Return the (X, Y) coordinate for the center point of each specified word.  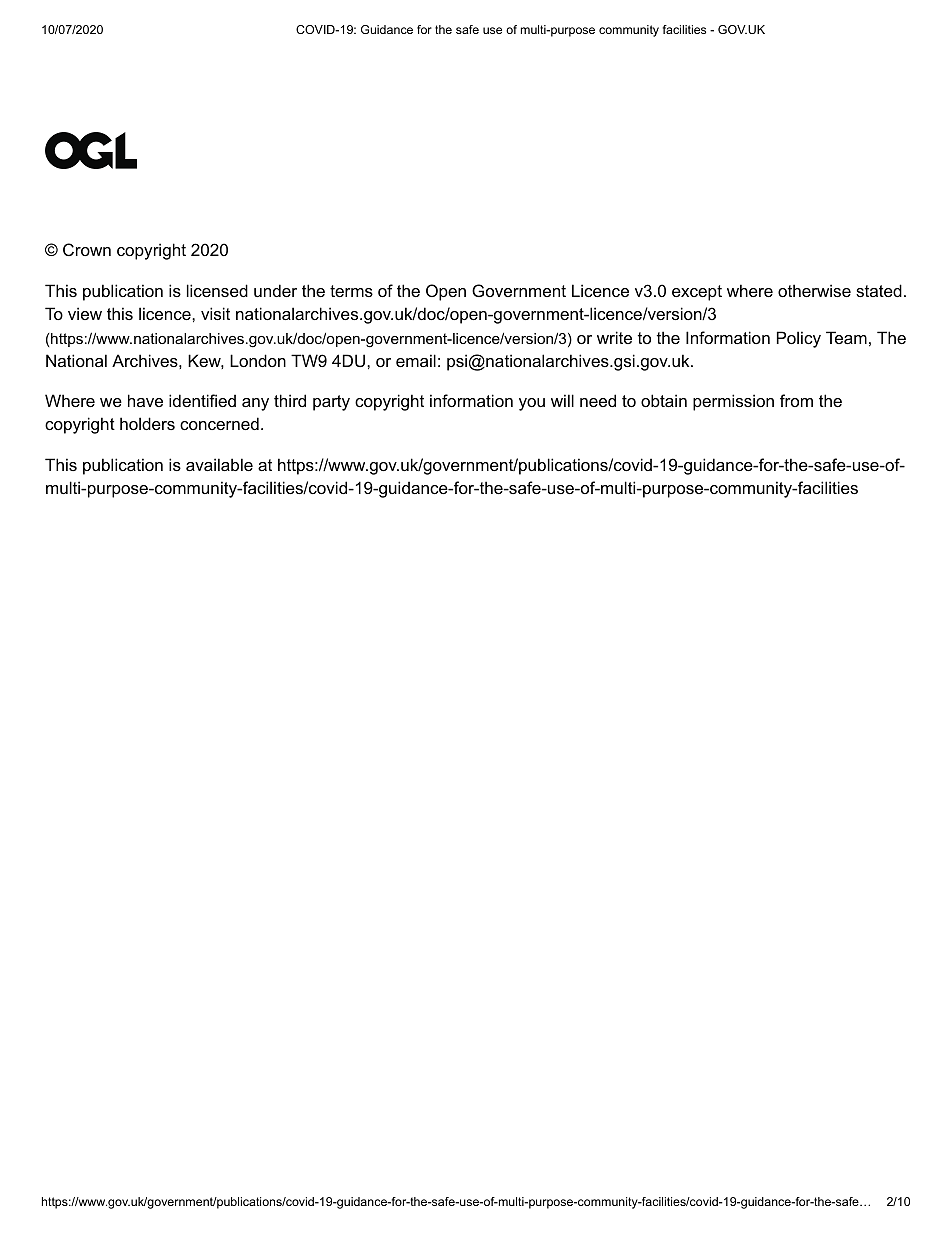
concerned (219, 423)
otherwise (814, 290)
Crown (87, 249)
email (416, 360)
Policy (799, 339)
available (219, 464)
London (258, 360)
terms (351, 291)
